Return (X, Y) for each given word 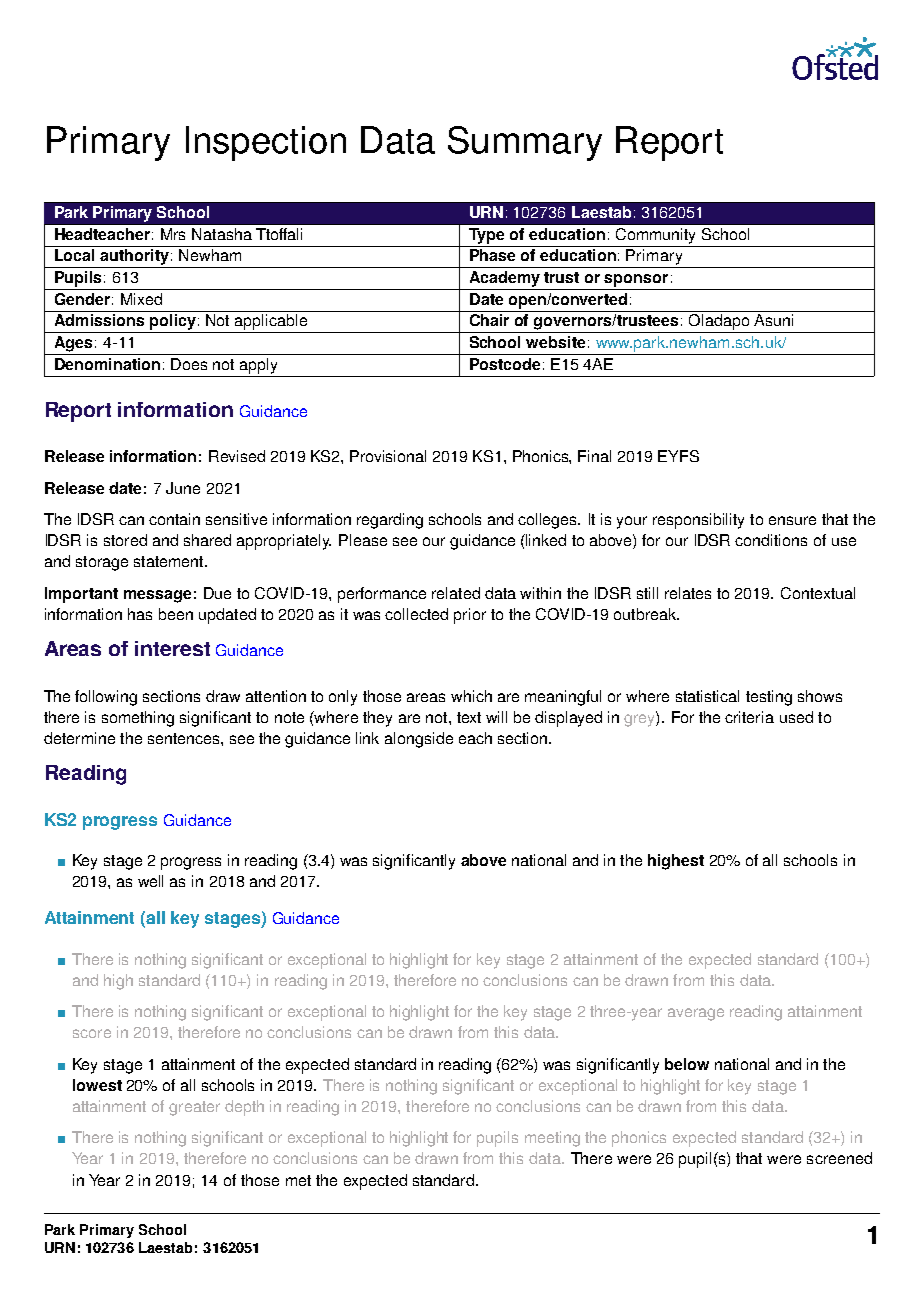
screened (839, 1158)
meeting (552, 1139)
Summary (525, 143)
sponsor (636, 280)
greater (194, 1108)
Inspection (266, 143)
